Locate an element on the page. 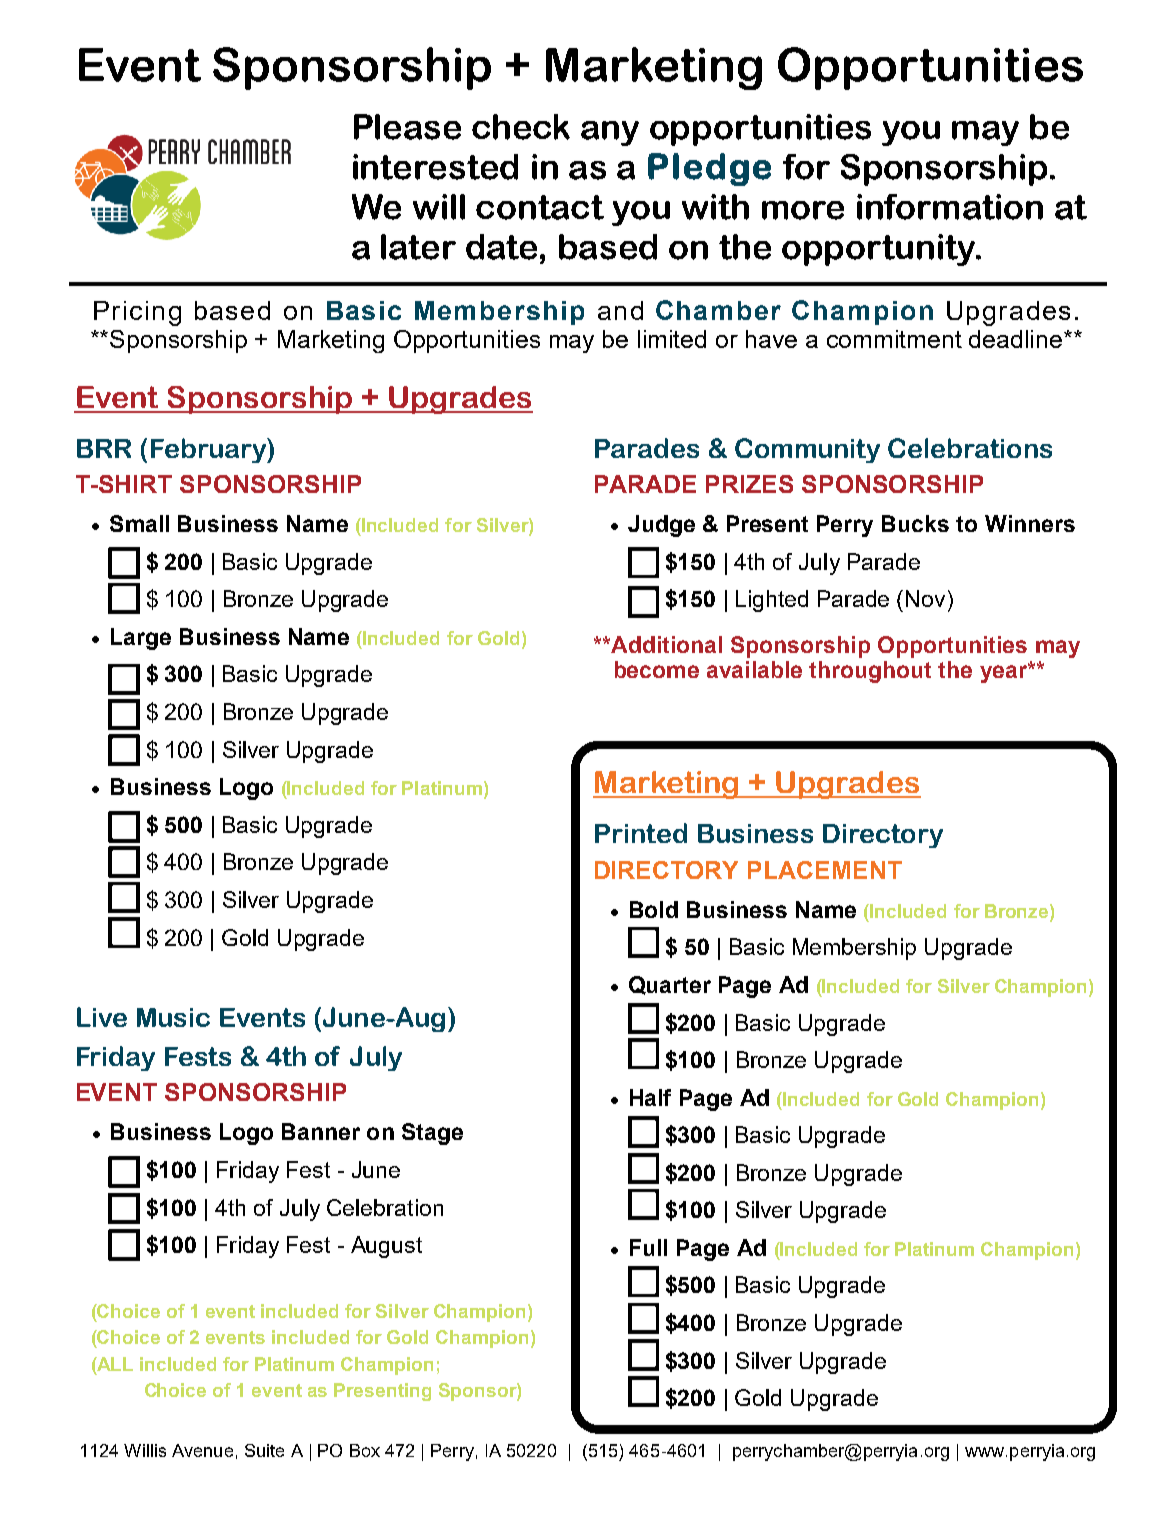 The image size is (1174, 1519). Large is located at coordinates (141, 639).
